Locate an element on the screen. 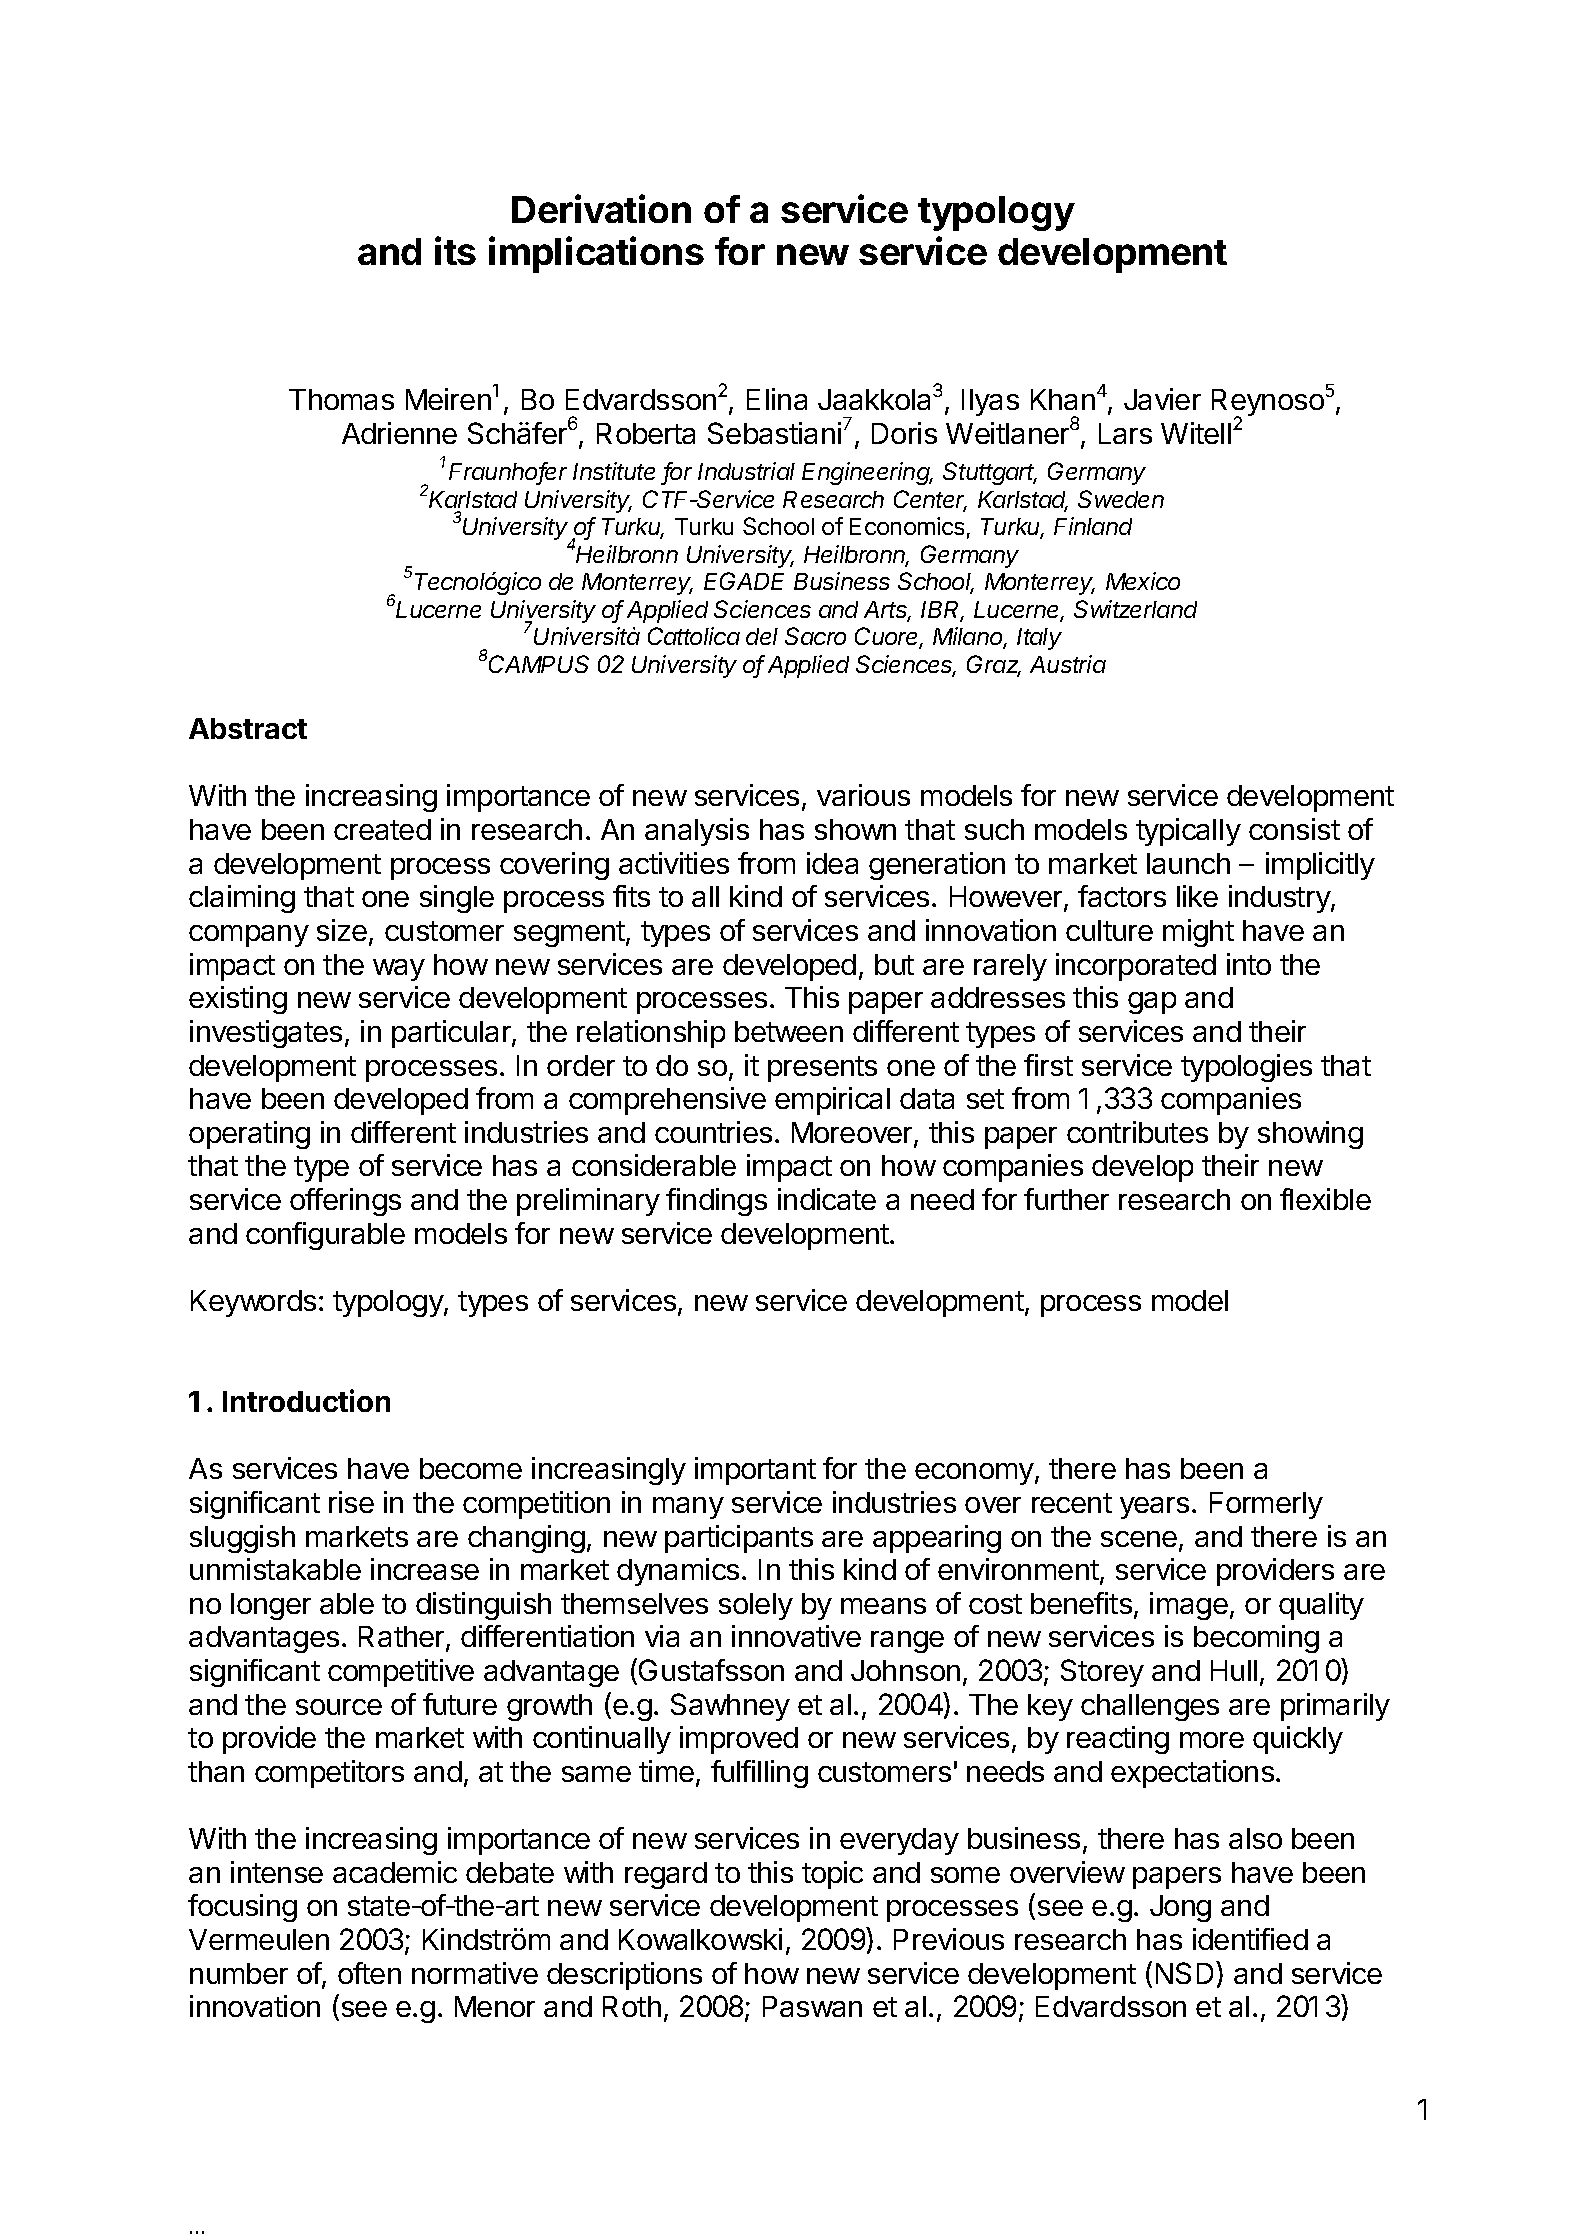  created is located at coordinates (382, 829).
